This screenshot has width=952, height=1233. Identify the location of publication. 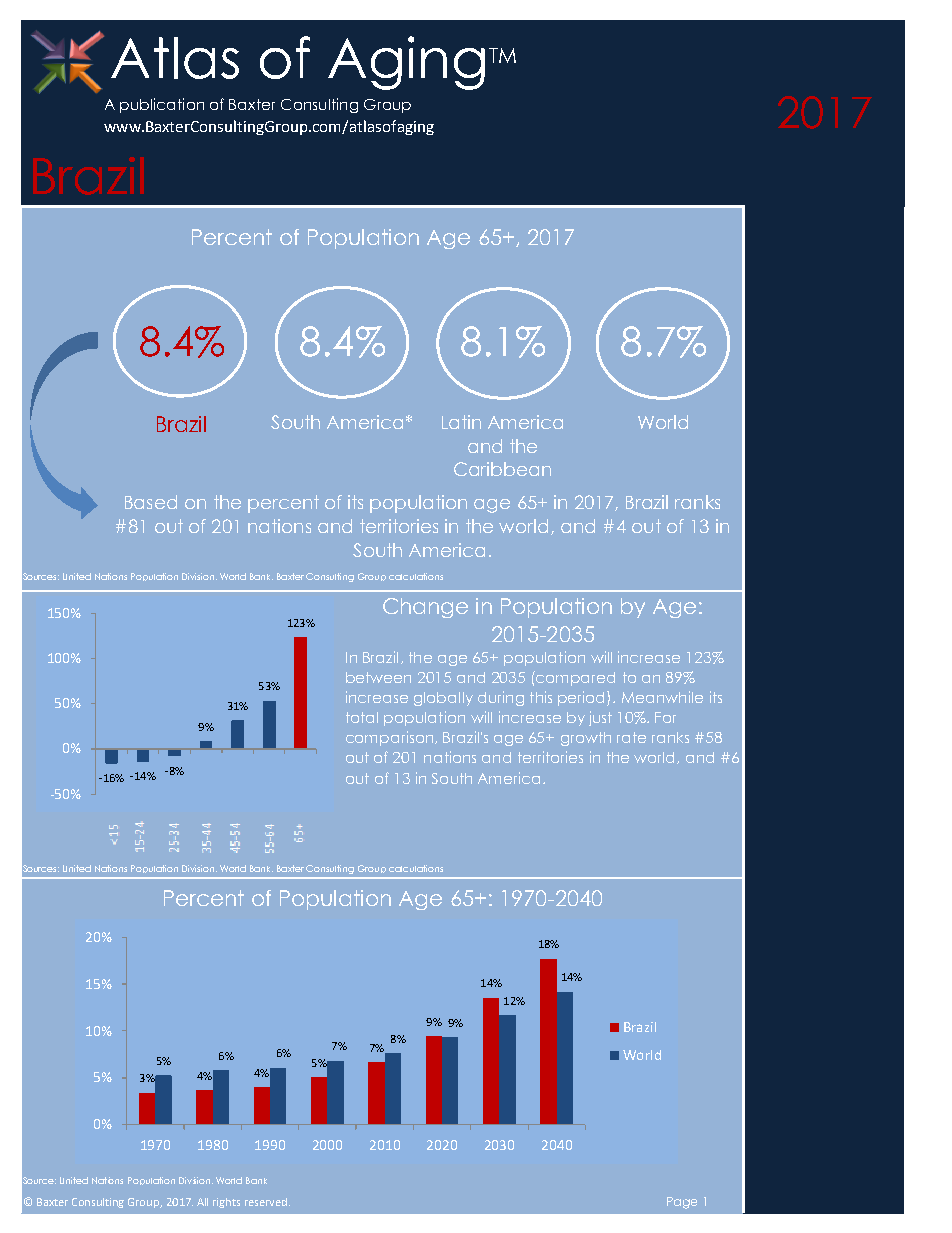
(162, 105).
